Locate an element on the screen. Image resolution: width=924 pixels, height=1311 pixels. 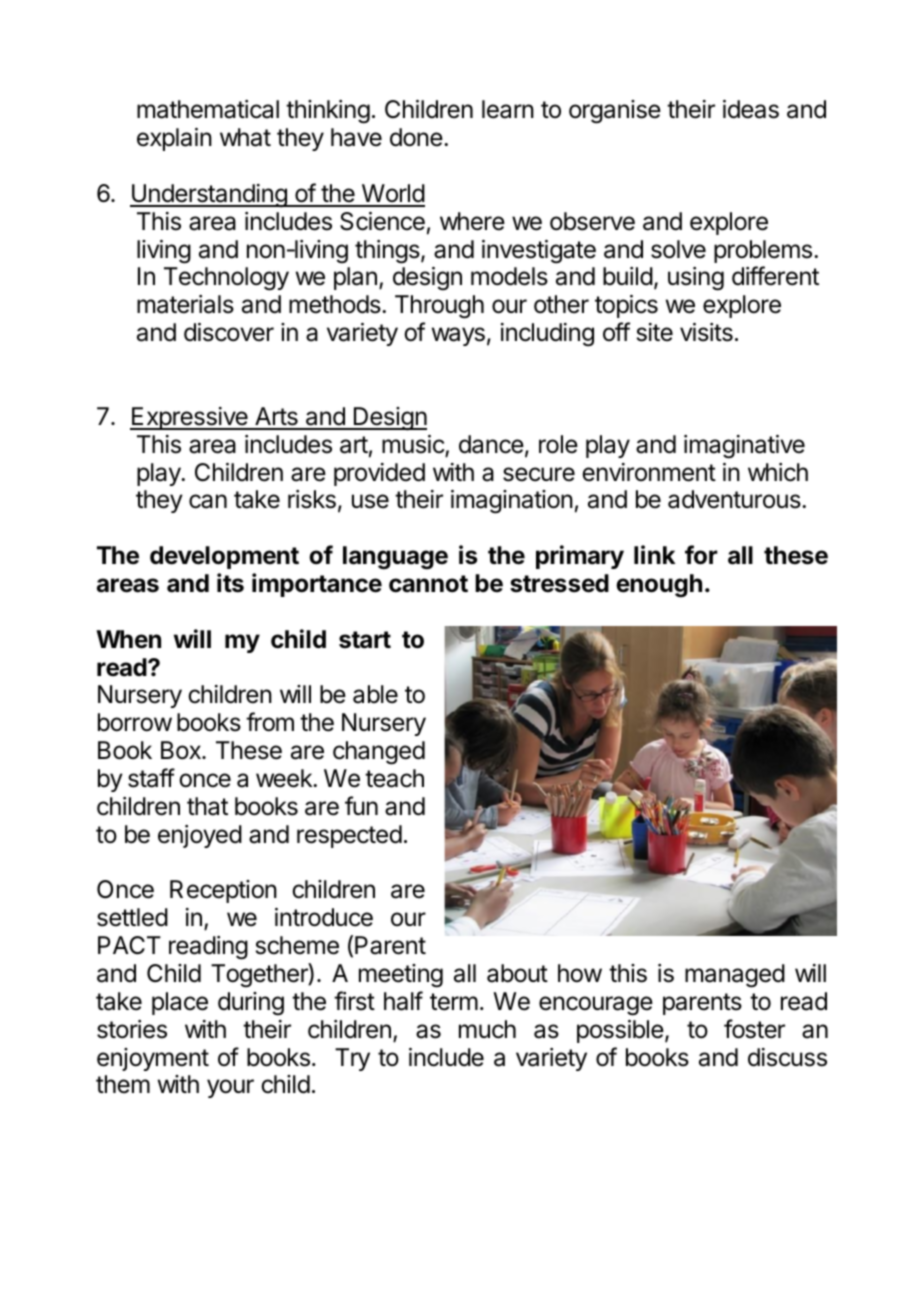
much is located at coordinates (487, 1029).
